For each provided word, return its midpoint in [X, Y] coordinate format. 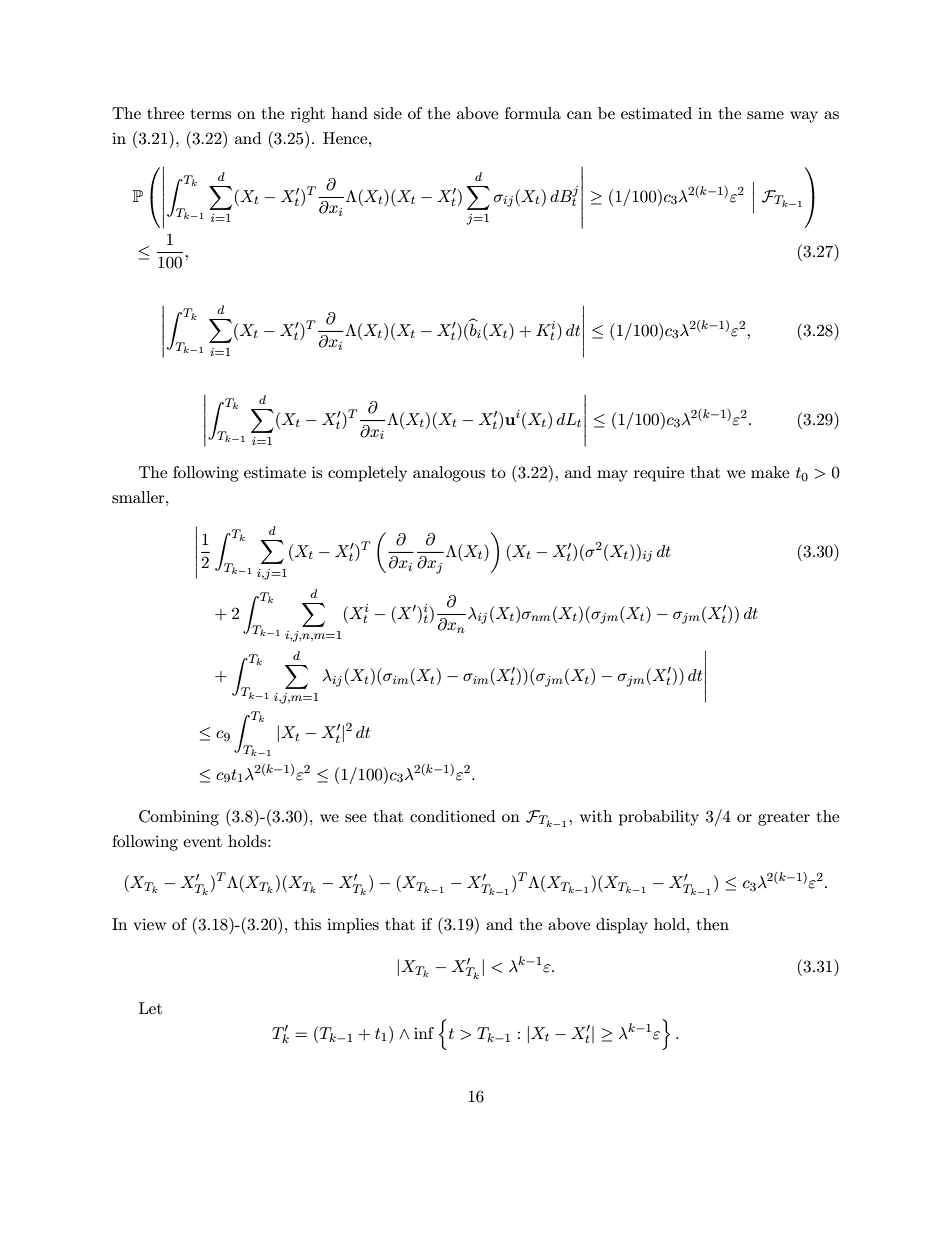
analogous [449, 474]
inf [424, 1033]
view [149, 924]
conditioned [452, 816]
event [202, 842]
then [712, 924]
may [612, 476]
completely [367, 474]
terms [210, 114]
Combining [179, 818]
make [770, 472]
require [659, 474]
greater [784, 819]
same [765, 115]
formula [533, 113]
